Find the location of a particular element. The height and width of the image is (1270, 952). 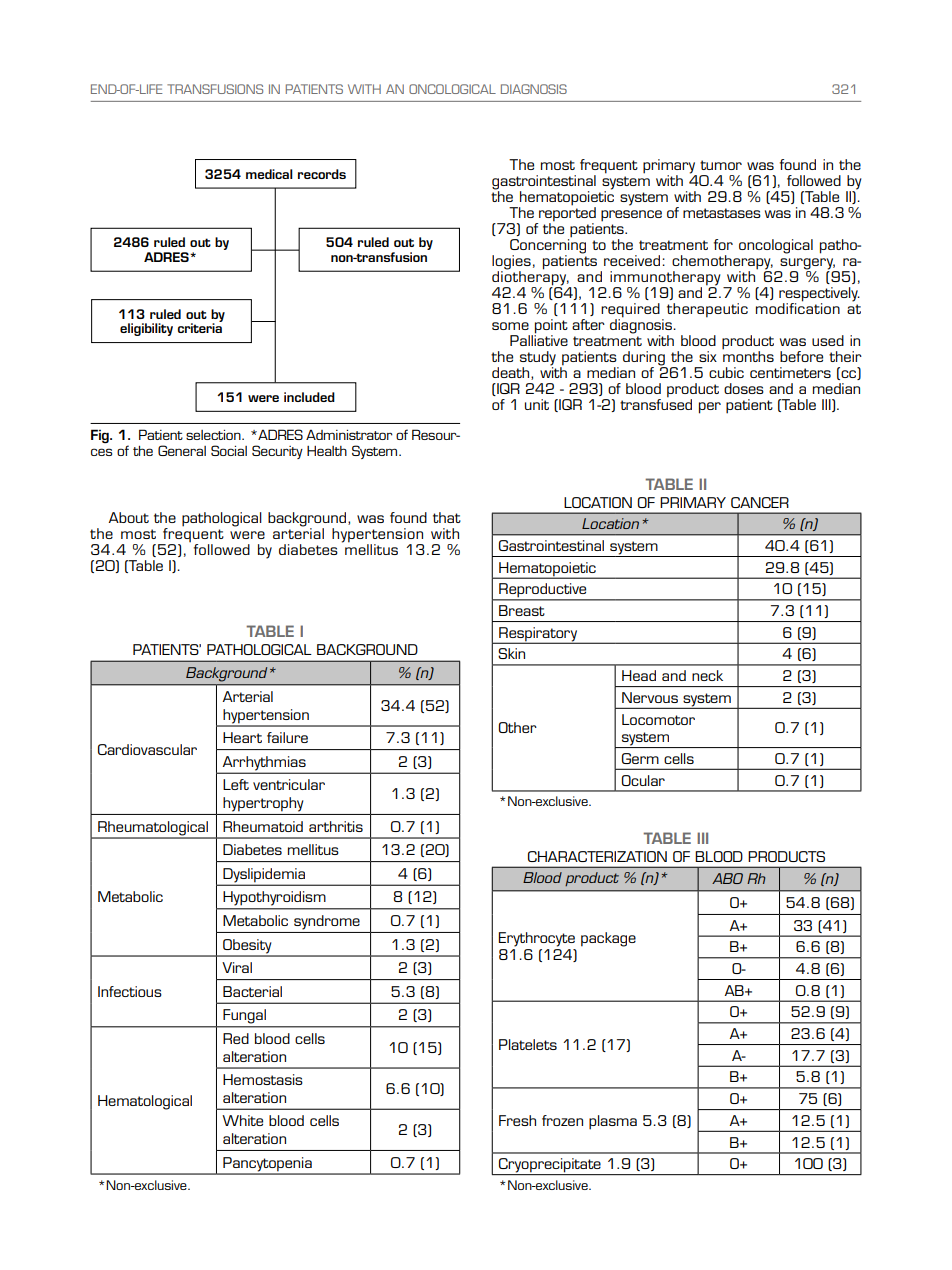

Hematological is located at coordinates (145, 1102).
